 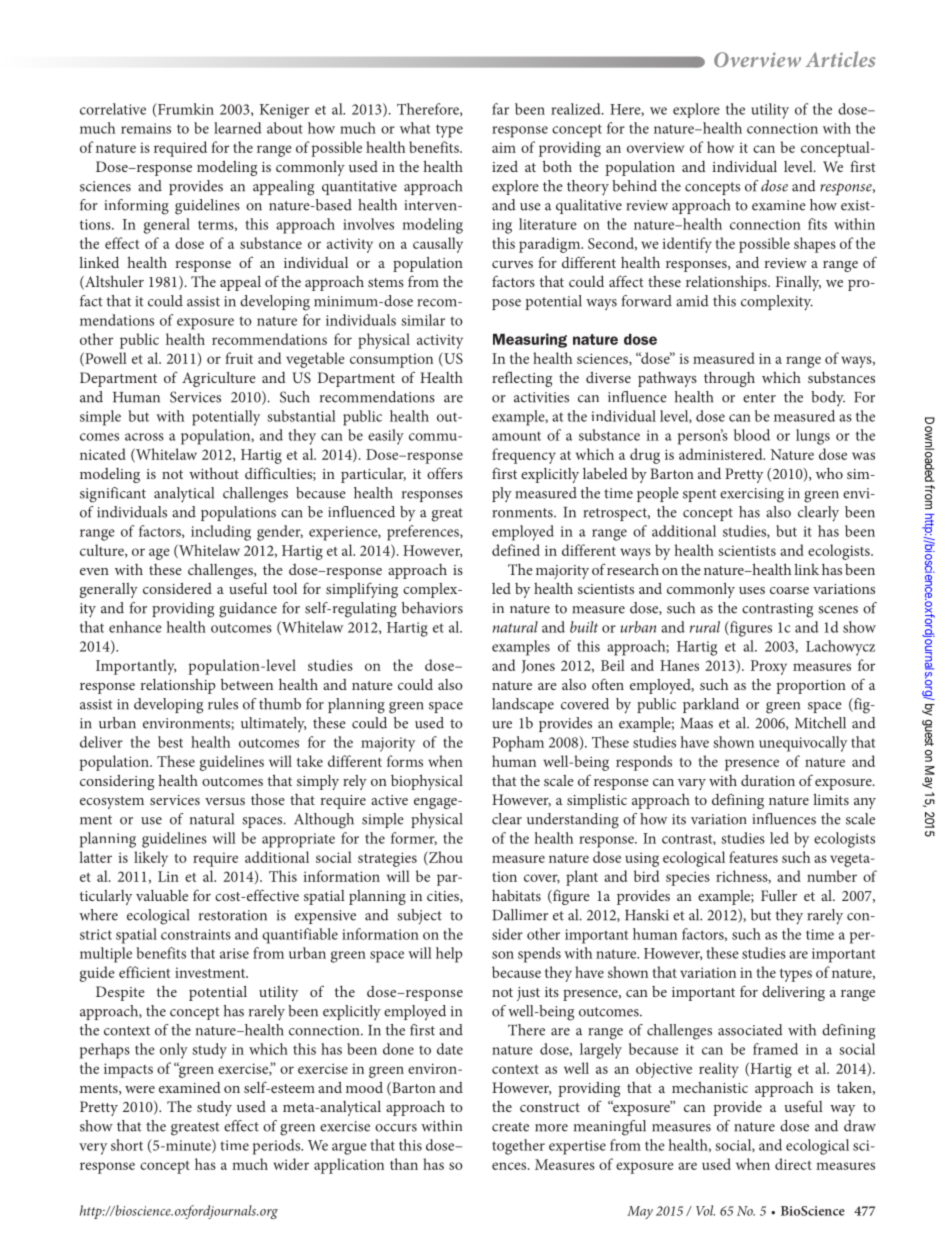 What do you see at coordinates (405, 761) in the screenshot?
I see `forms` at bounding box center [405, 761].
